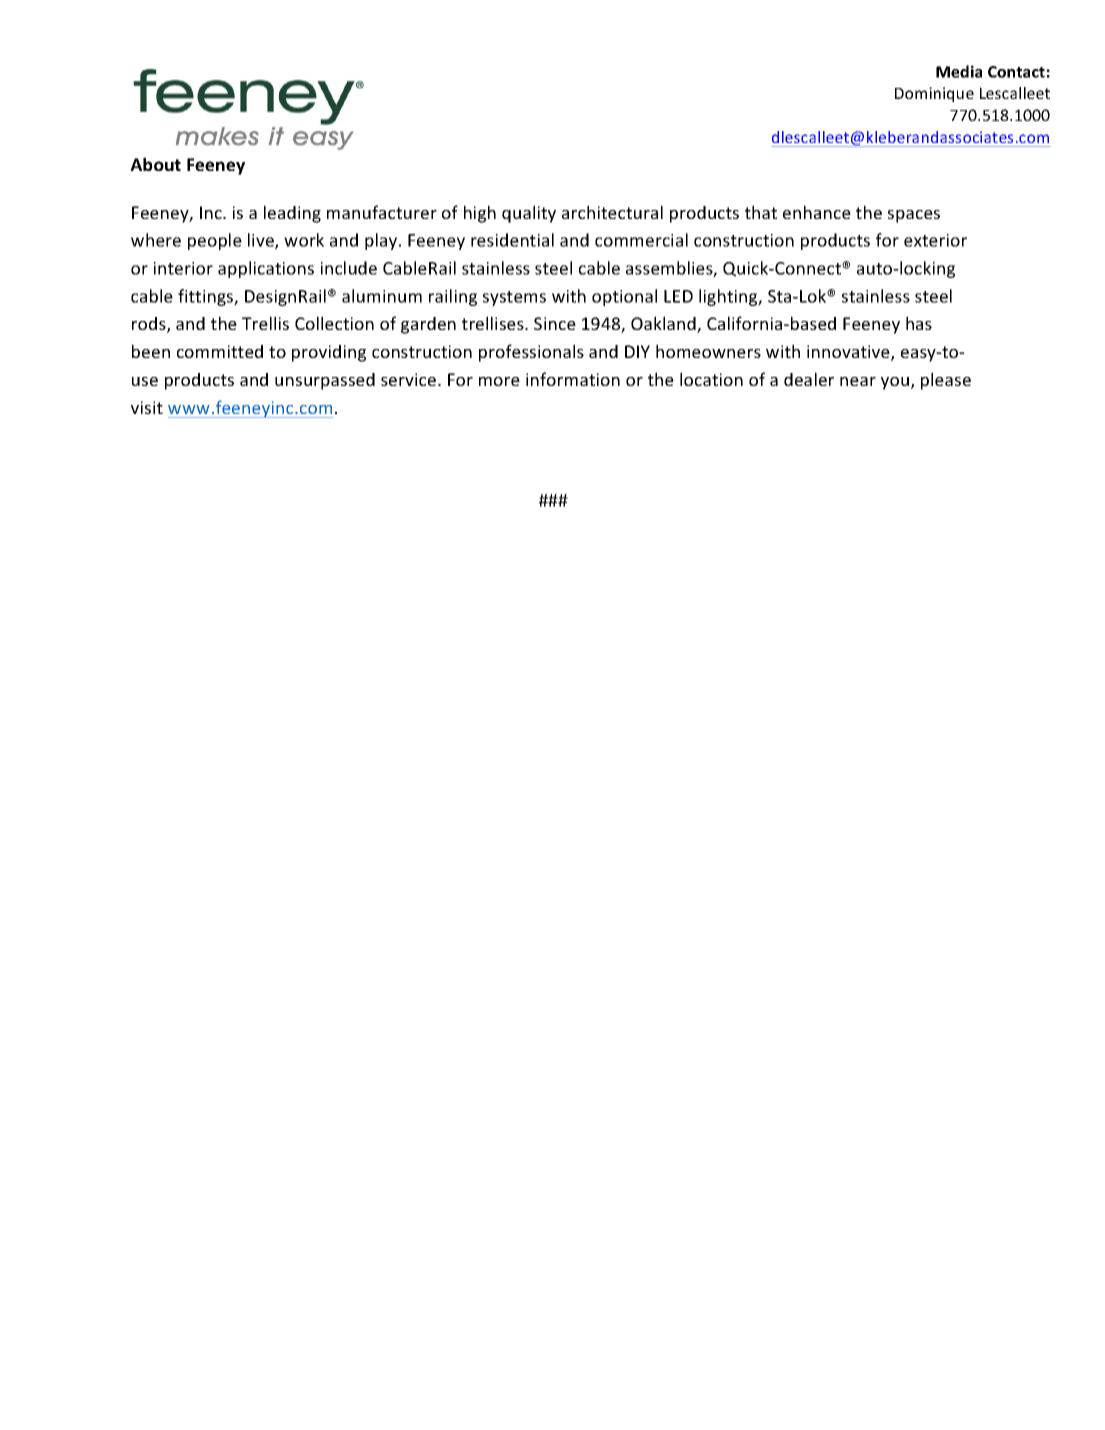 This image has width=1105, height=1430. Describe the element at coordinates (573, 379) in the image. I see `information` at that location.
